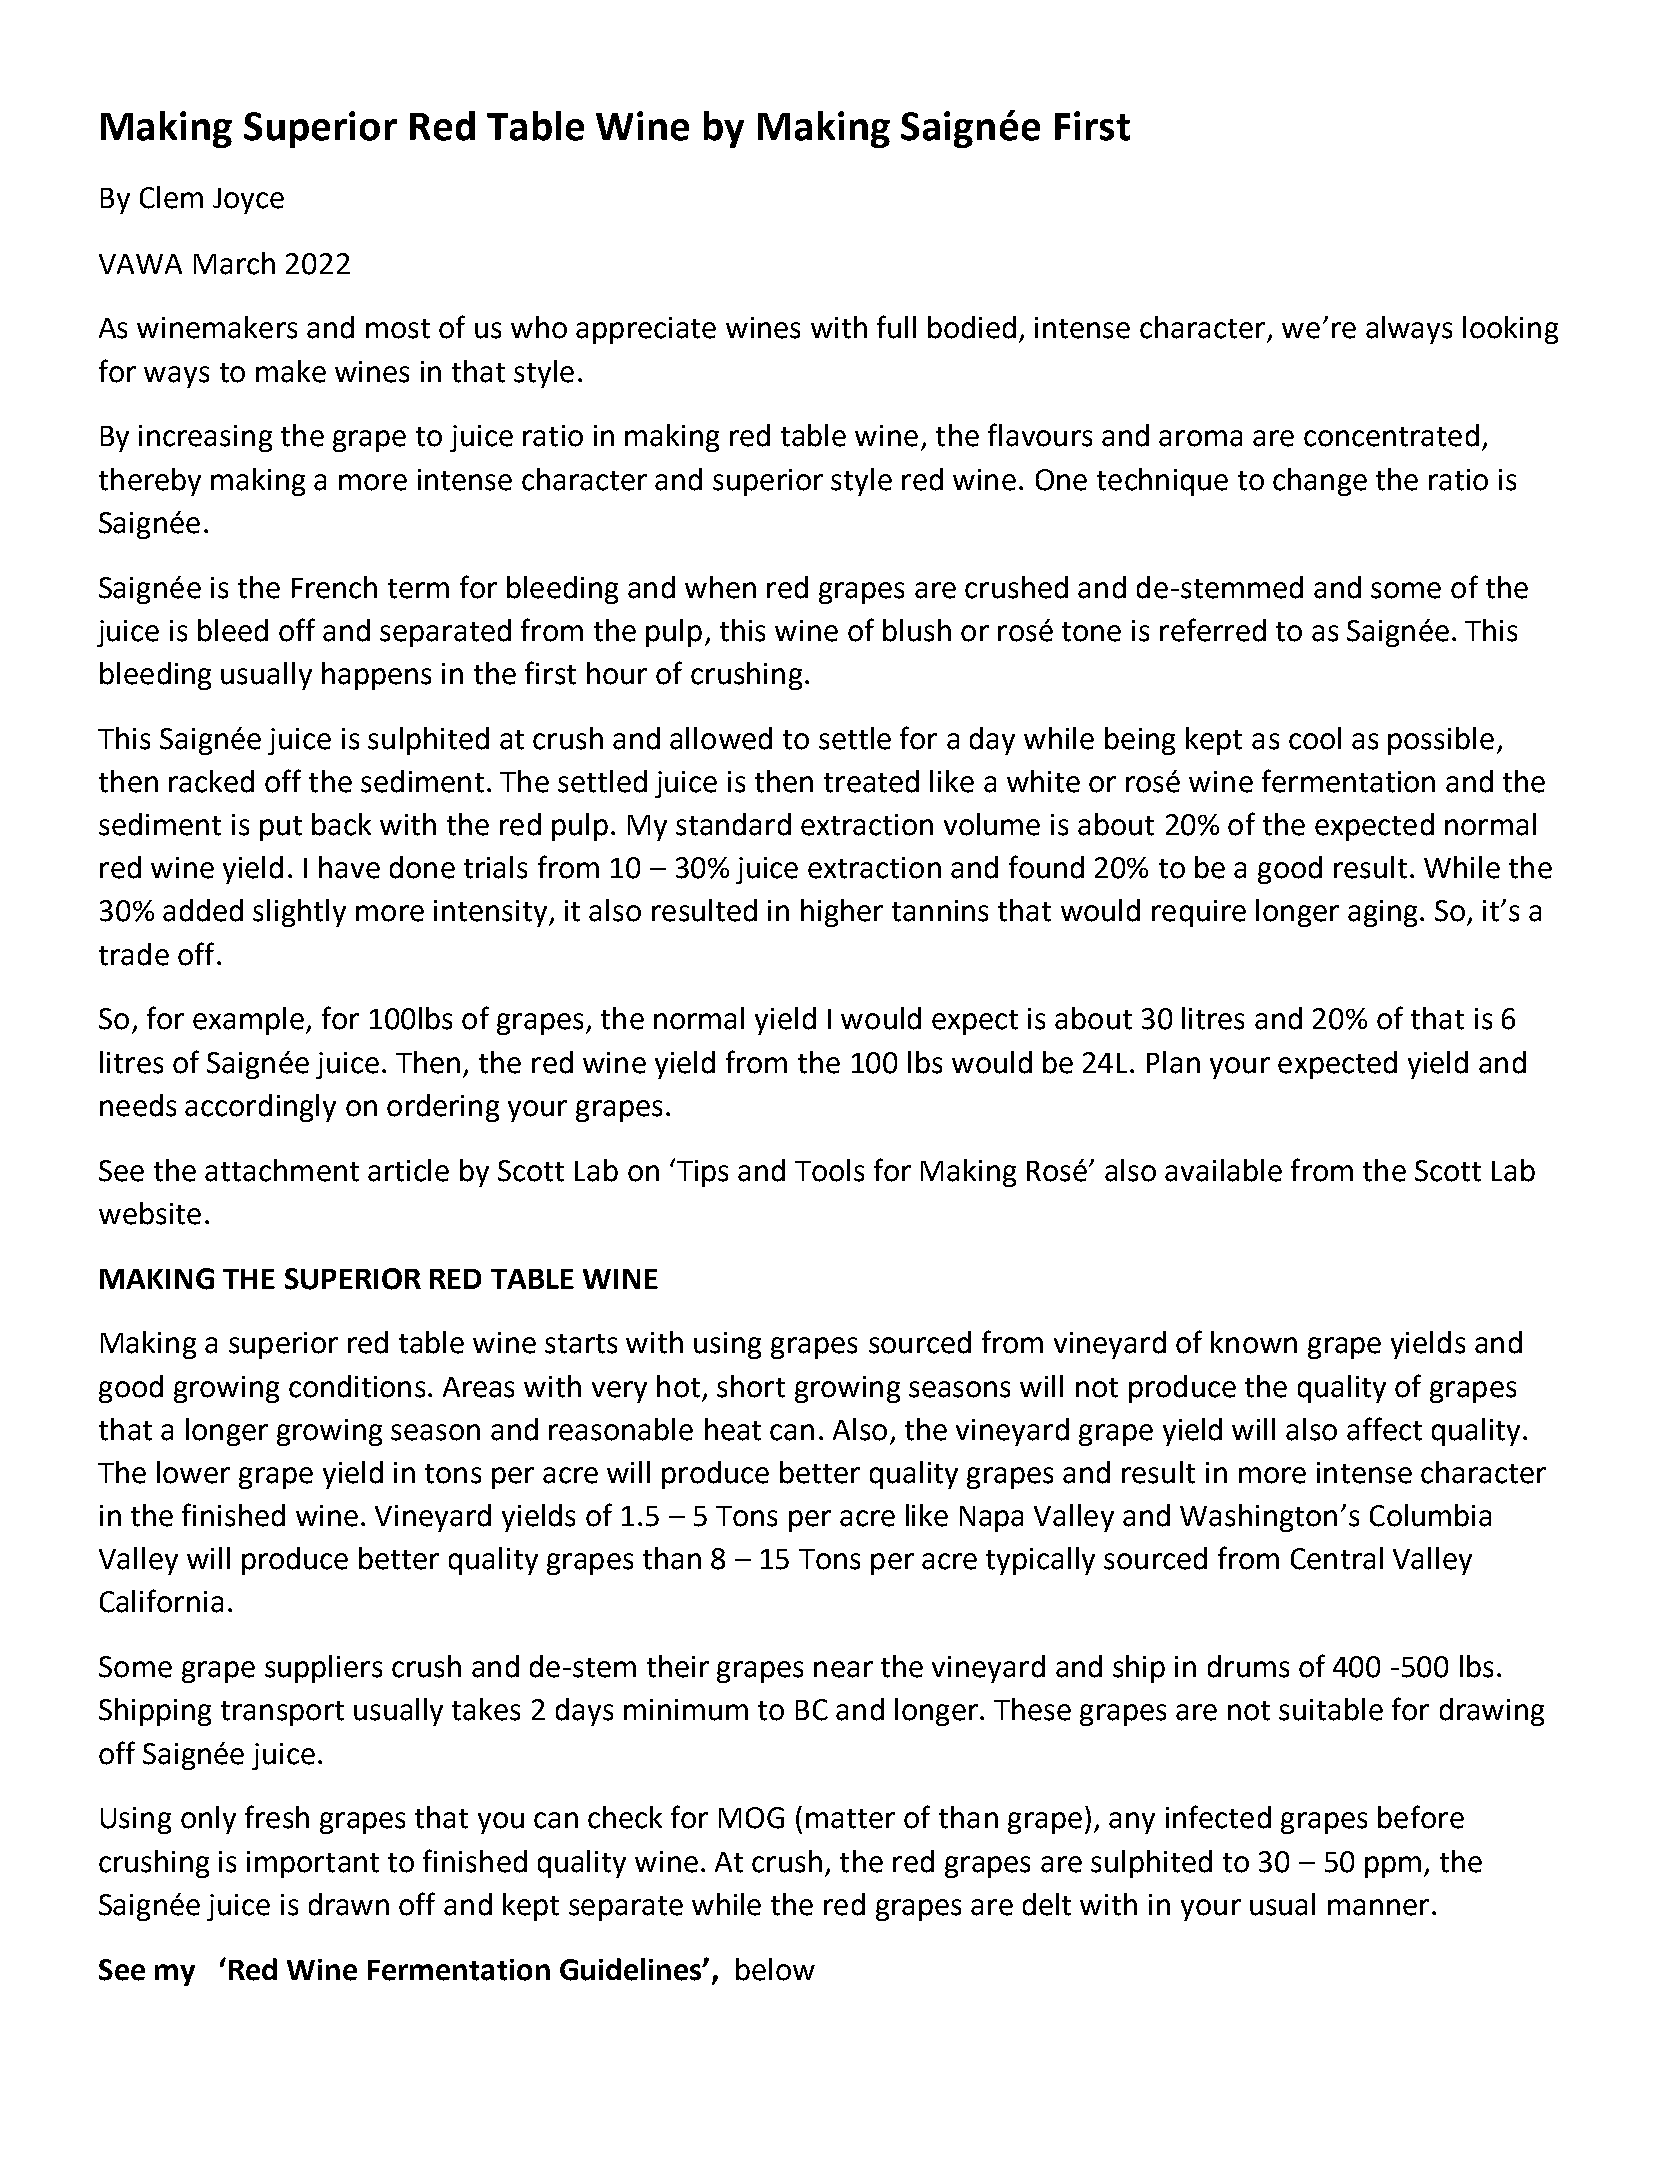  Describe the element at coordinates (829, 1170) in the page. I see `Tools` at that location.
